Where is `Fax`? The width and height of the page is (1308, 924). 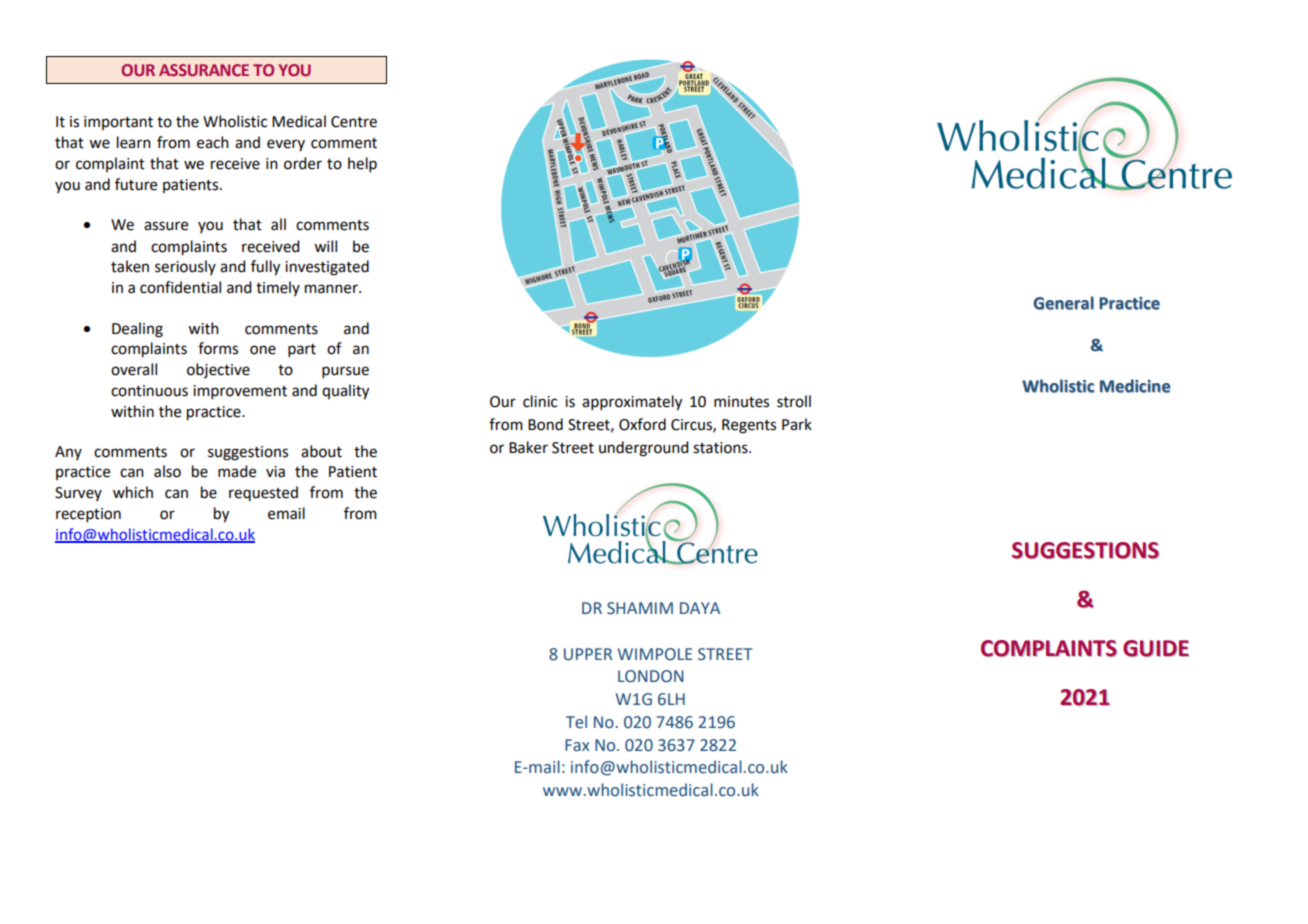
Fax is located at coordinates (577, 745).
